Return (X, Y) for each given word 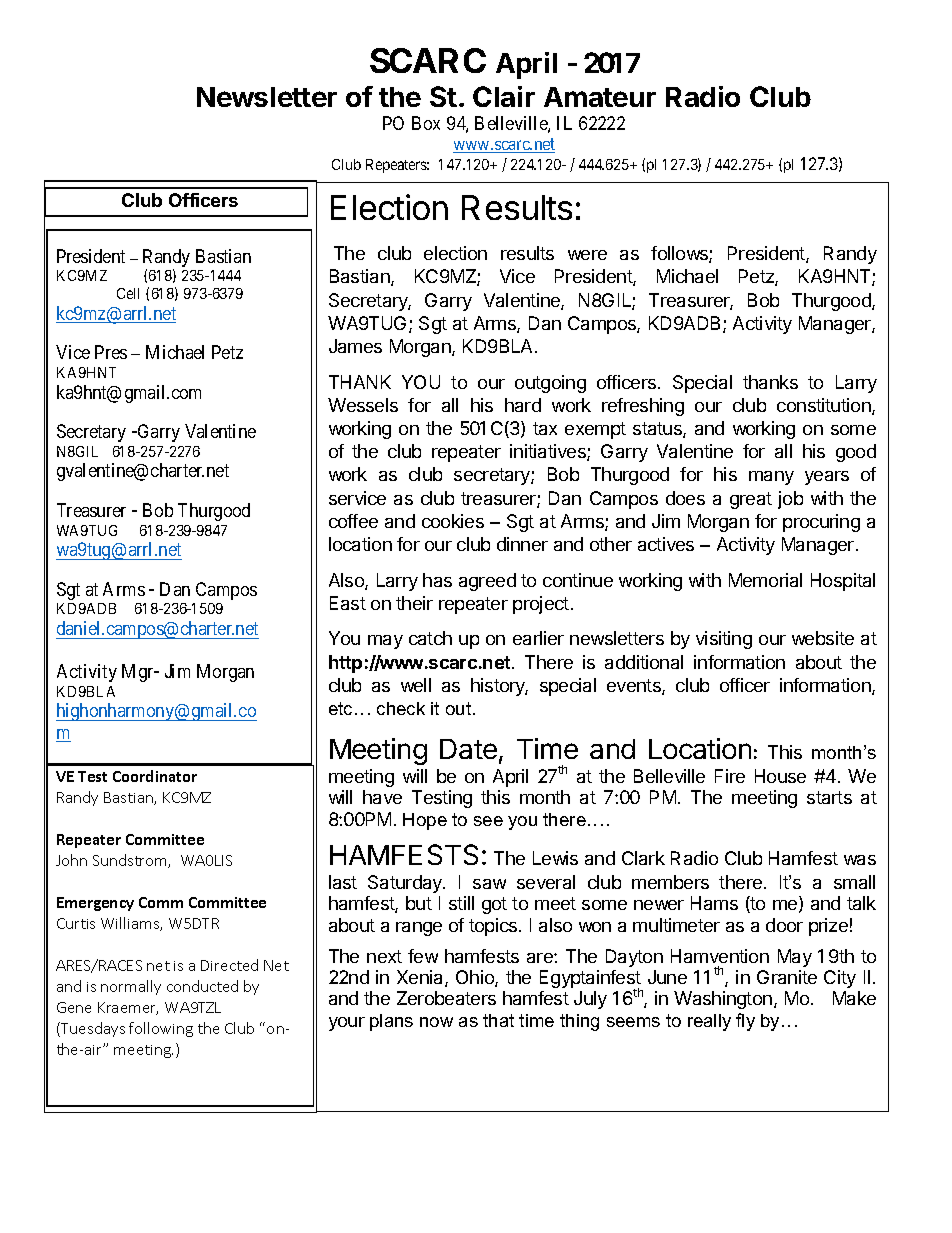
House (780, 776)
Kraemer (128, 1008)
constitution (825, 406)
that (498, 1020)
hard (523, 405)
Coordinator (155, 776)
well (416, 685)
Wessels (363, 405)
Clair (504, 96)
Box (426, 123)
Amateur (600, 97)
